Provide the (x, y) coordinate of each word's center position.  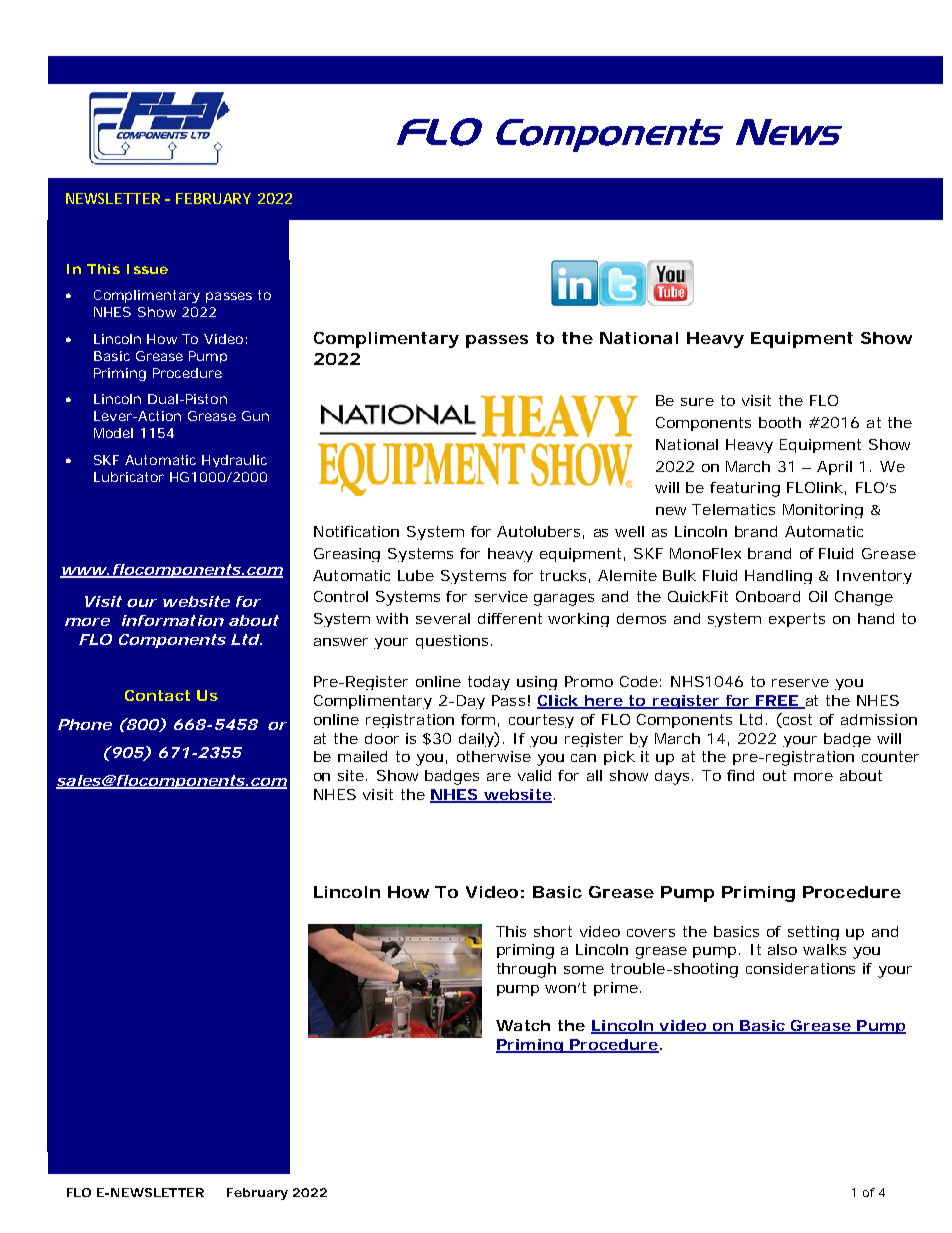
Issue (147, 269)
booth (780, 422)
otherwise (494, 756)
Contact (157, 695)
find (740, 775)
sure (697, 402)
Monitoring (823, 511)
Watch (523, 1025)
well (629, 531)
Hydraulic (234, 461)
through (526, 970)
